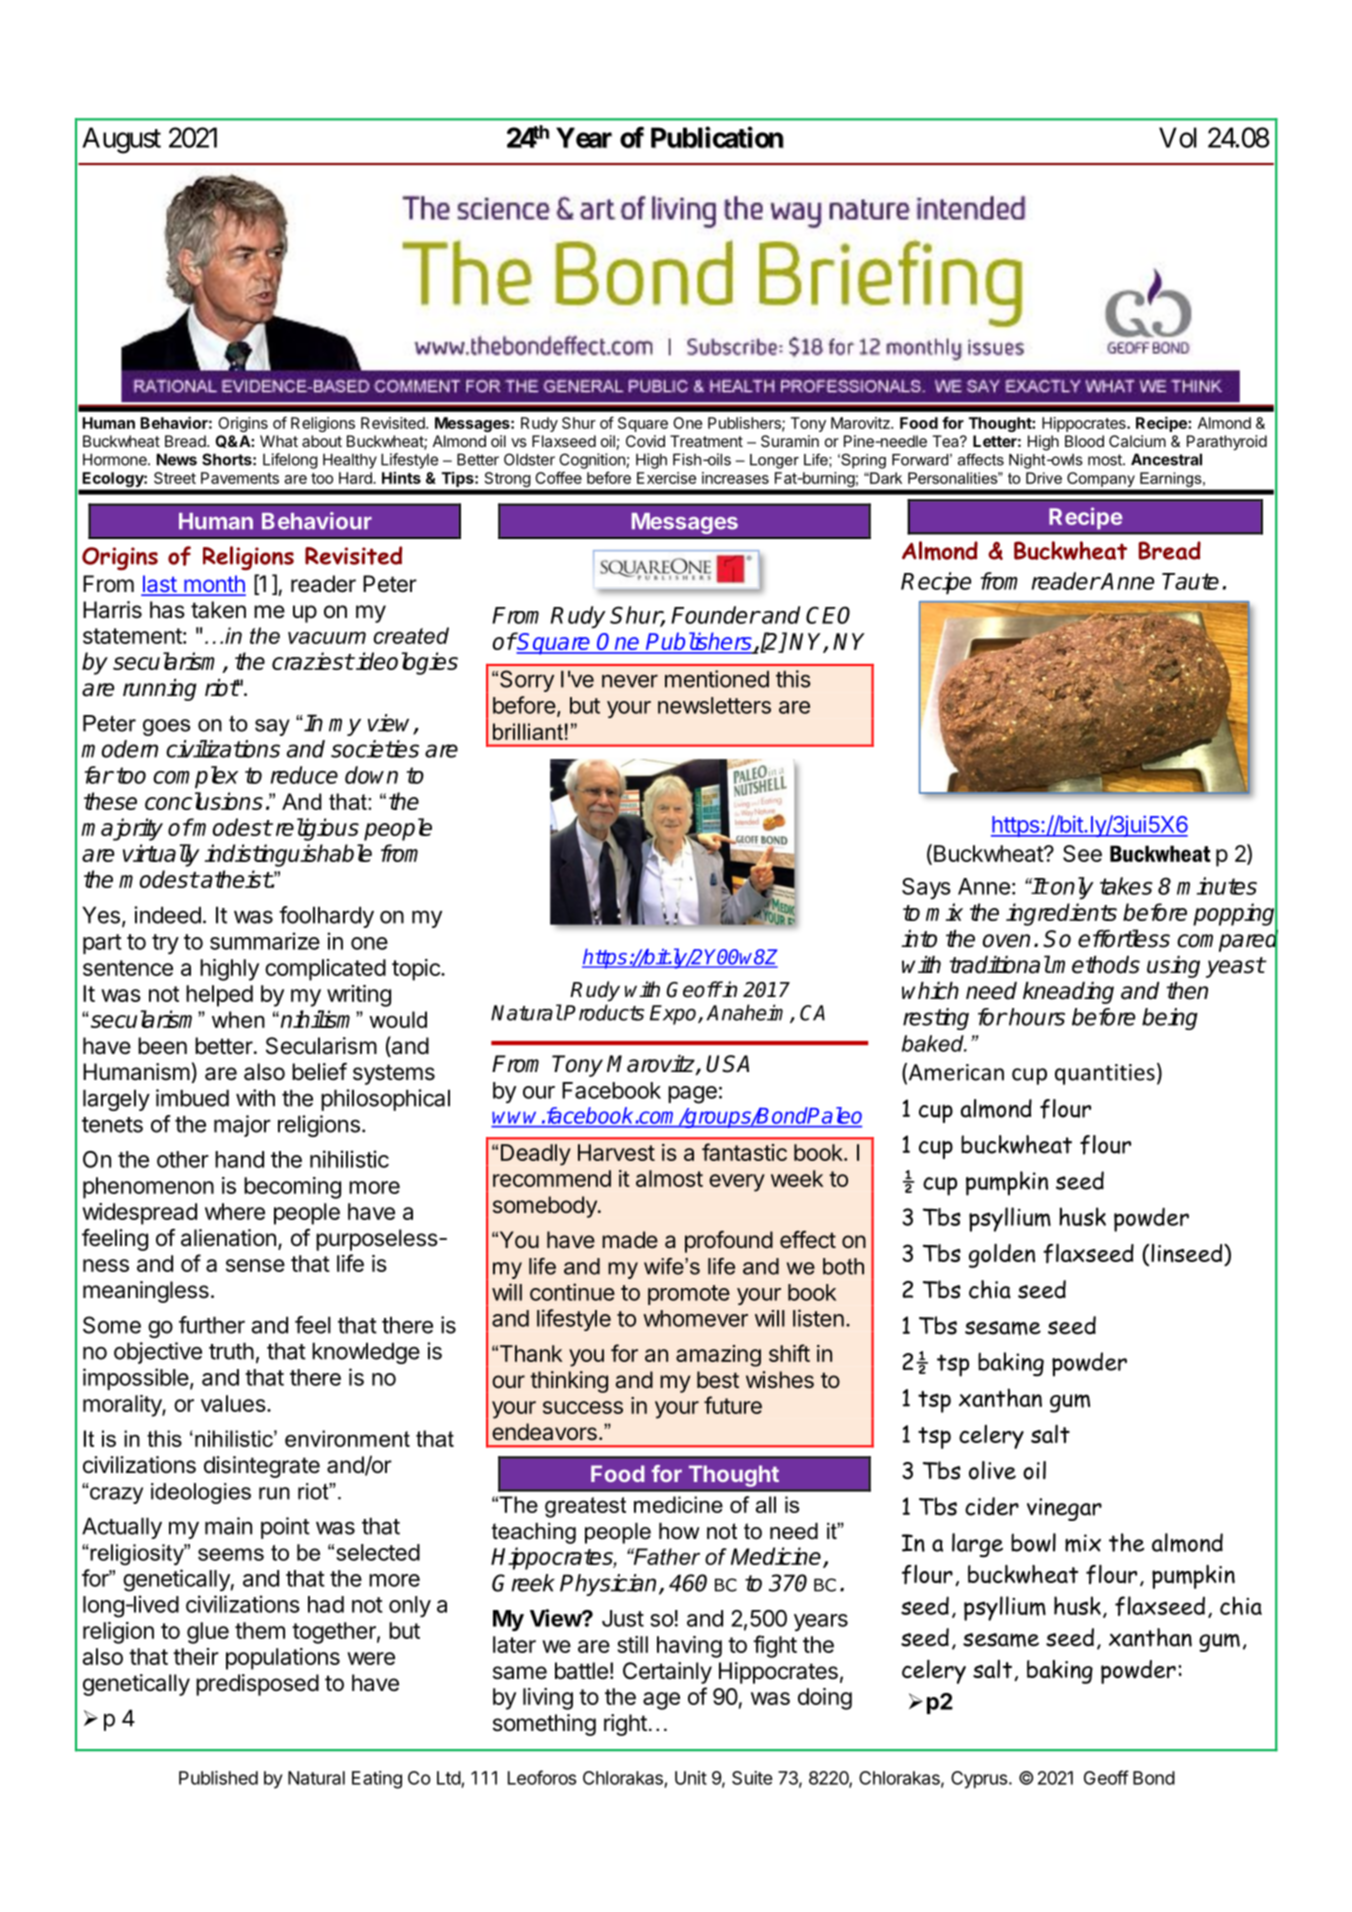 Image resolution: width=1352 pixels, height=1912 pixels. What do you see at coordinates (645, 441) in the screenshot?
I see `Covid` at bounding box center [645, 441].
